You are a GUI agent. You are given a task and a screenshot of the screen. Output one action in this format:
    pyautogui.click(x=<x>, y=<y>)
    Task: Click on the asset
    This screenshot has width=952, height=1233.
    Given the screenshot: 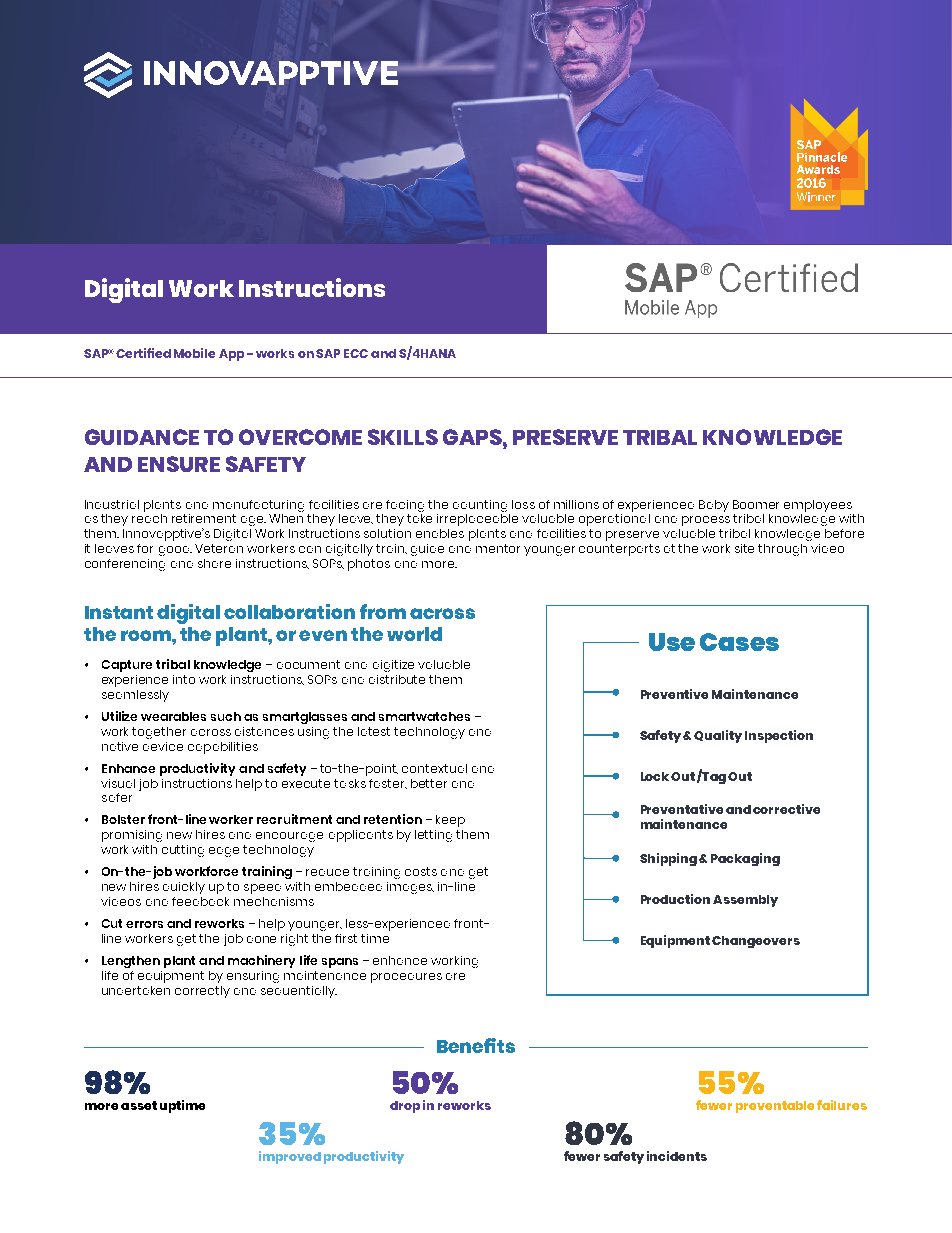 What is the action you would take?
    pyautogui.click(x=139, y=1105)
